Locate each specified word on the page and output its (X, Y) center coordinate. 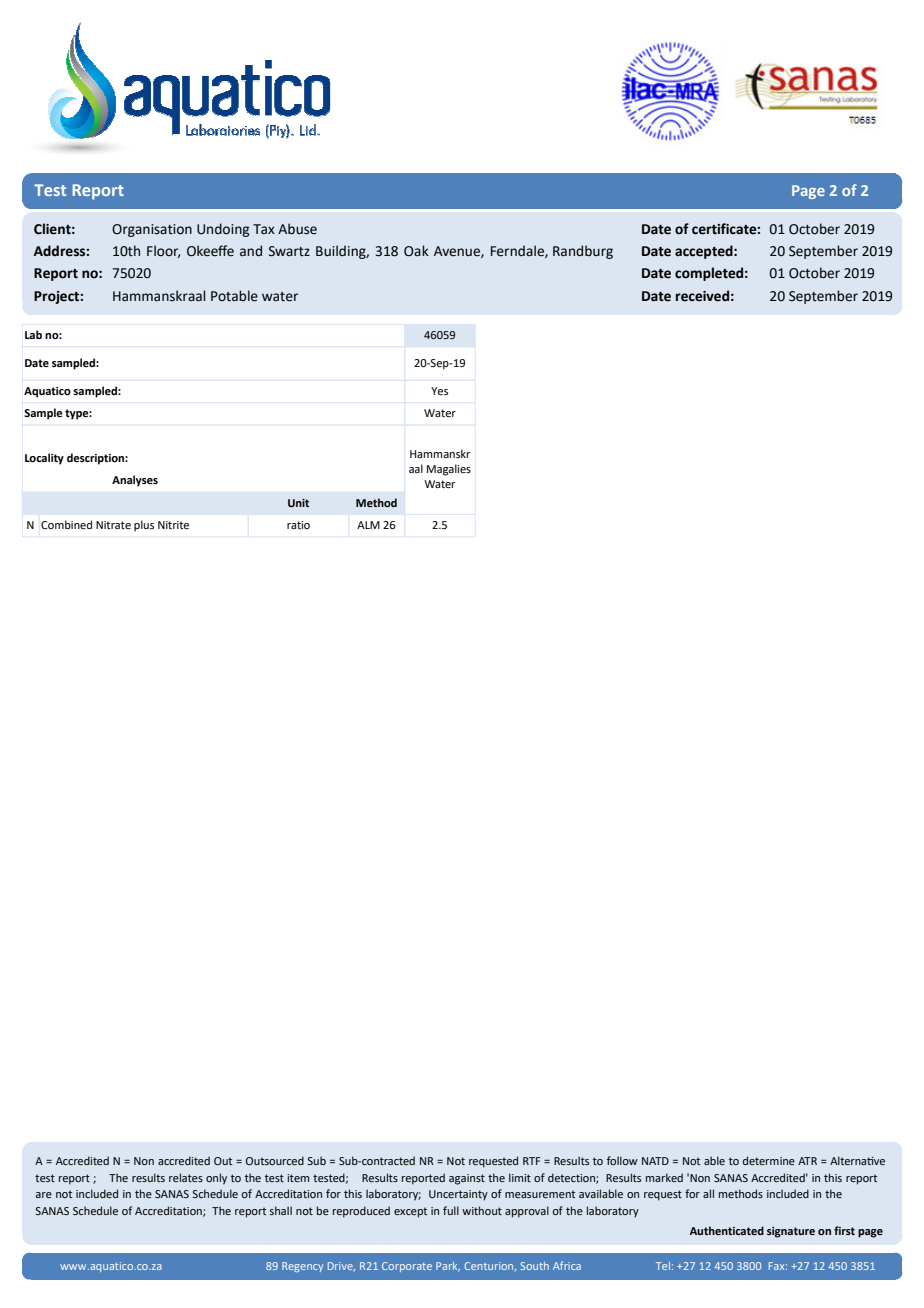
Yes (439, 391)
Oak (416, 251)
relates (186, 1177)
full (451, 1210)
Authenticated (727, 1230)
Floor (163, 251)
